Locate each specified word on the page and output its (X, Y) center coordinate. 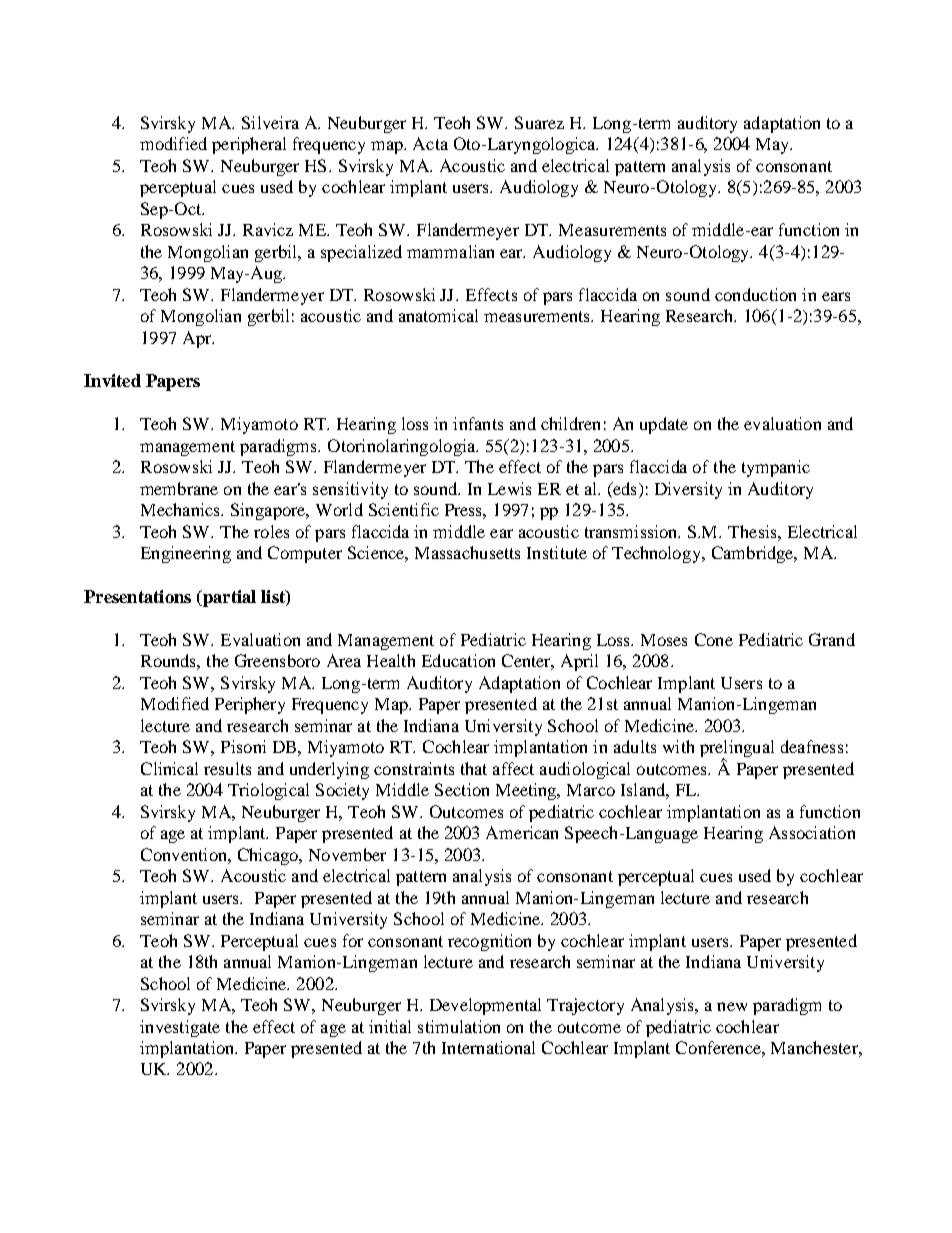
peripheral (249, 145)
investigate (180, 1028)
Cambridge (754, 554)
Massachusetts (467, 552)
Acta (430, 143)
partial (228, 598)
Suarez (539, 122)
